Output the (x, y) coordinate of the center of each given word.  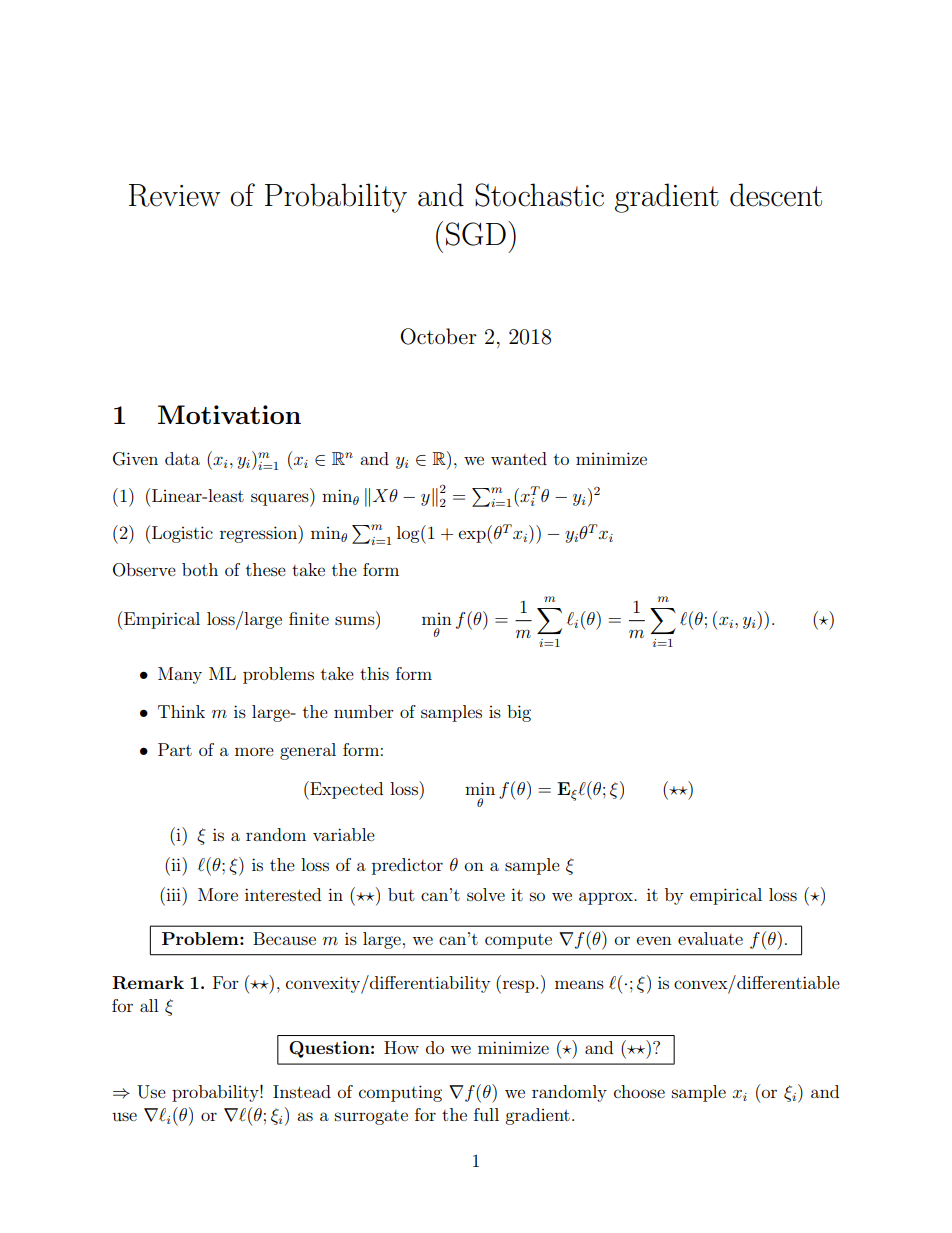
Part (175, 749)
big (519, 713)
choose (639, 1091)
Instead (302, 1091)
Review (174, 195)
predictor (407, 866)
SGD (476, 234)
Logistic (182, 534)
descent (776, 195)
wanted (519, 458)
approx (607, 898)
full (486, 1114)
